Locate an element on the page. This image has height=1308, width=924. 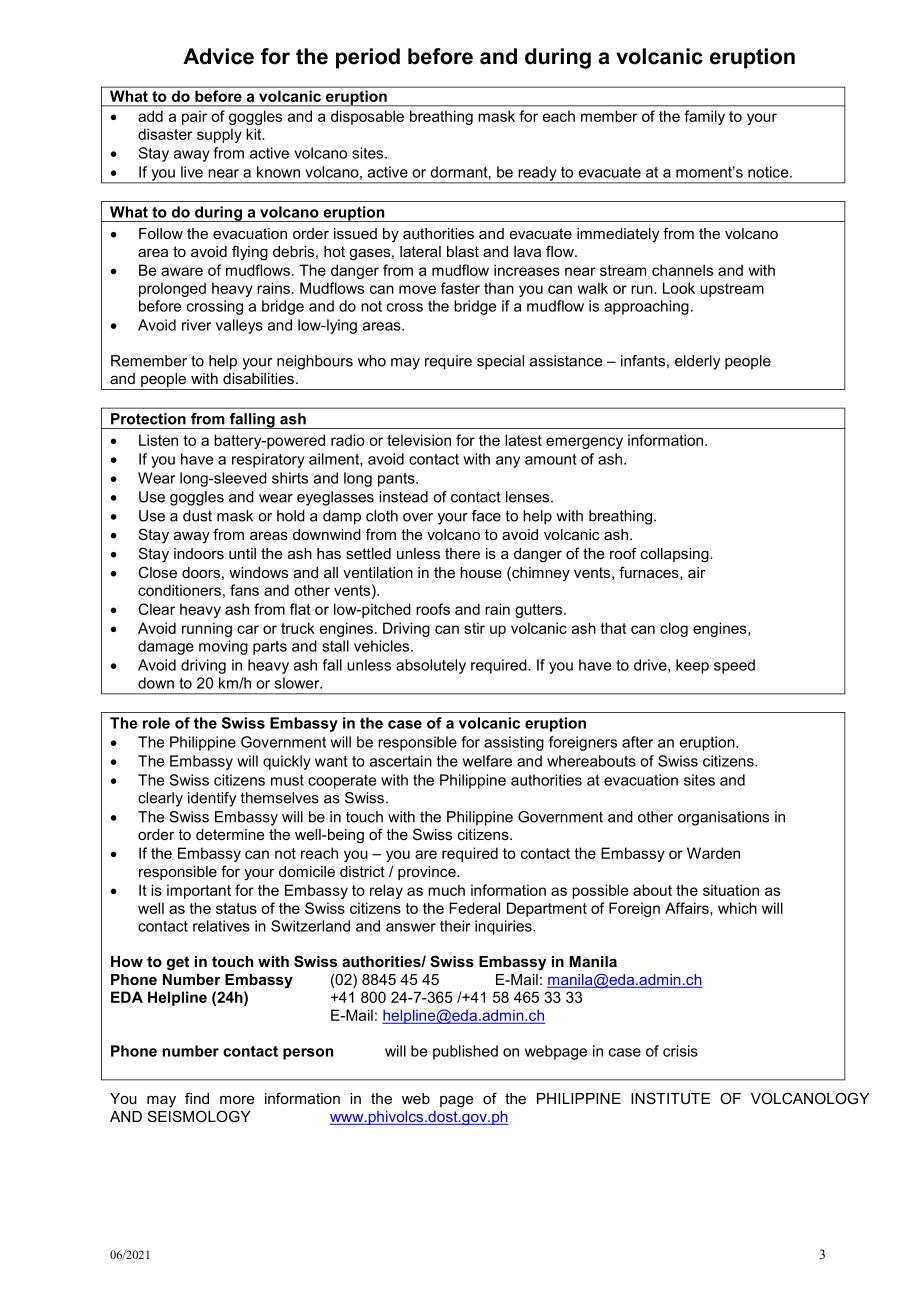
family is located at coordinates (704, 117).
